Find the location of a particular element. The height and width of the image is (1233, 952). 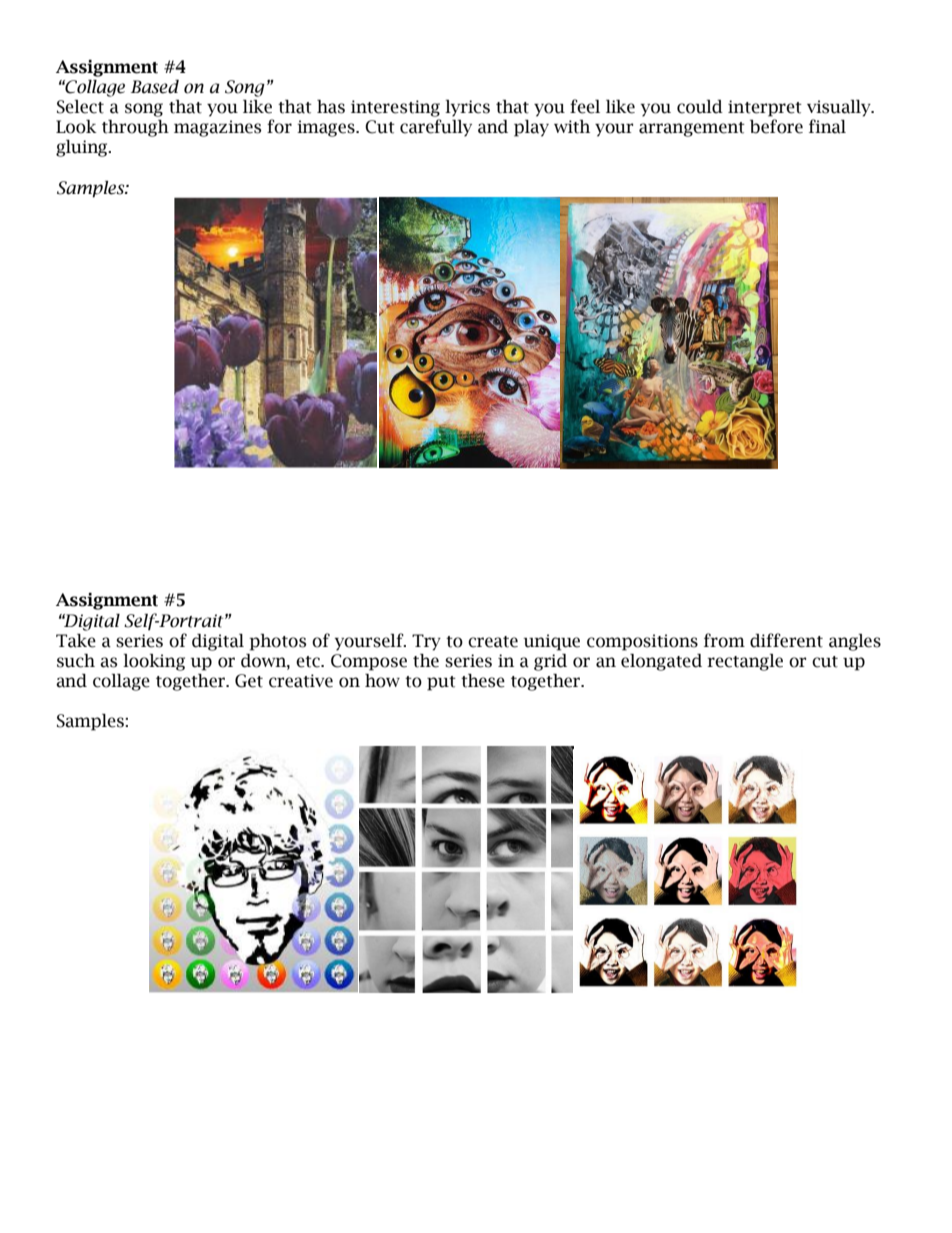

interpret is located at coordinates (765, 108).
